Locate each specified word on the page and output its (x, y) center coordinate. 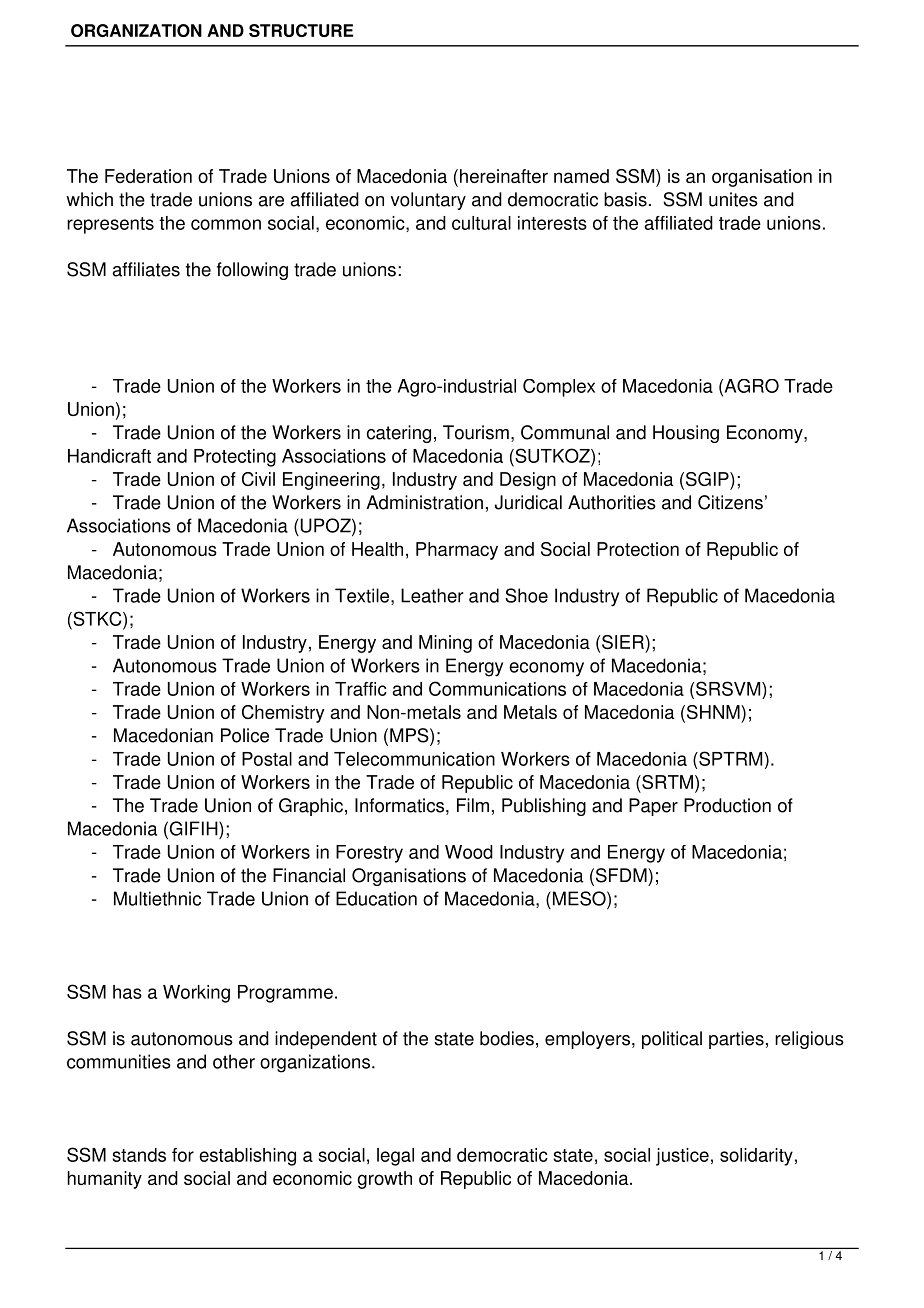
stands (139, 1155)
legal (395, 1157)
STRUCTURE (301, 30)
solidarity (756, 1157)
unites (733, 199)
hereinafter (504, 176)
